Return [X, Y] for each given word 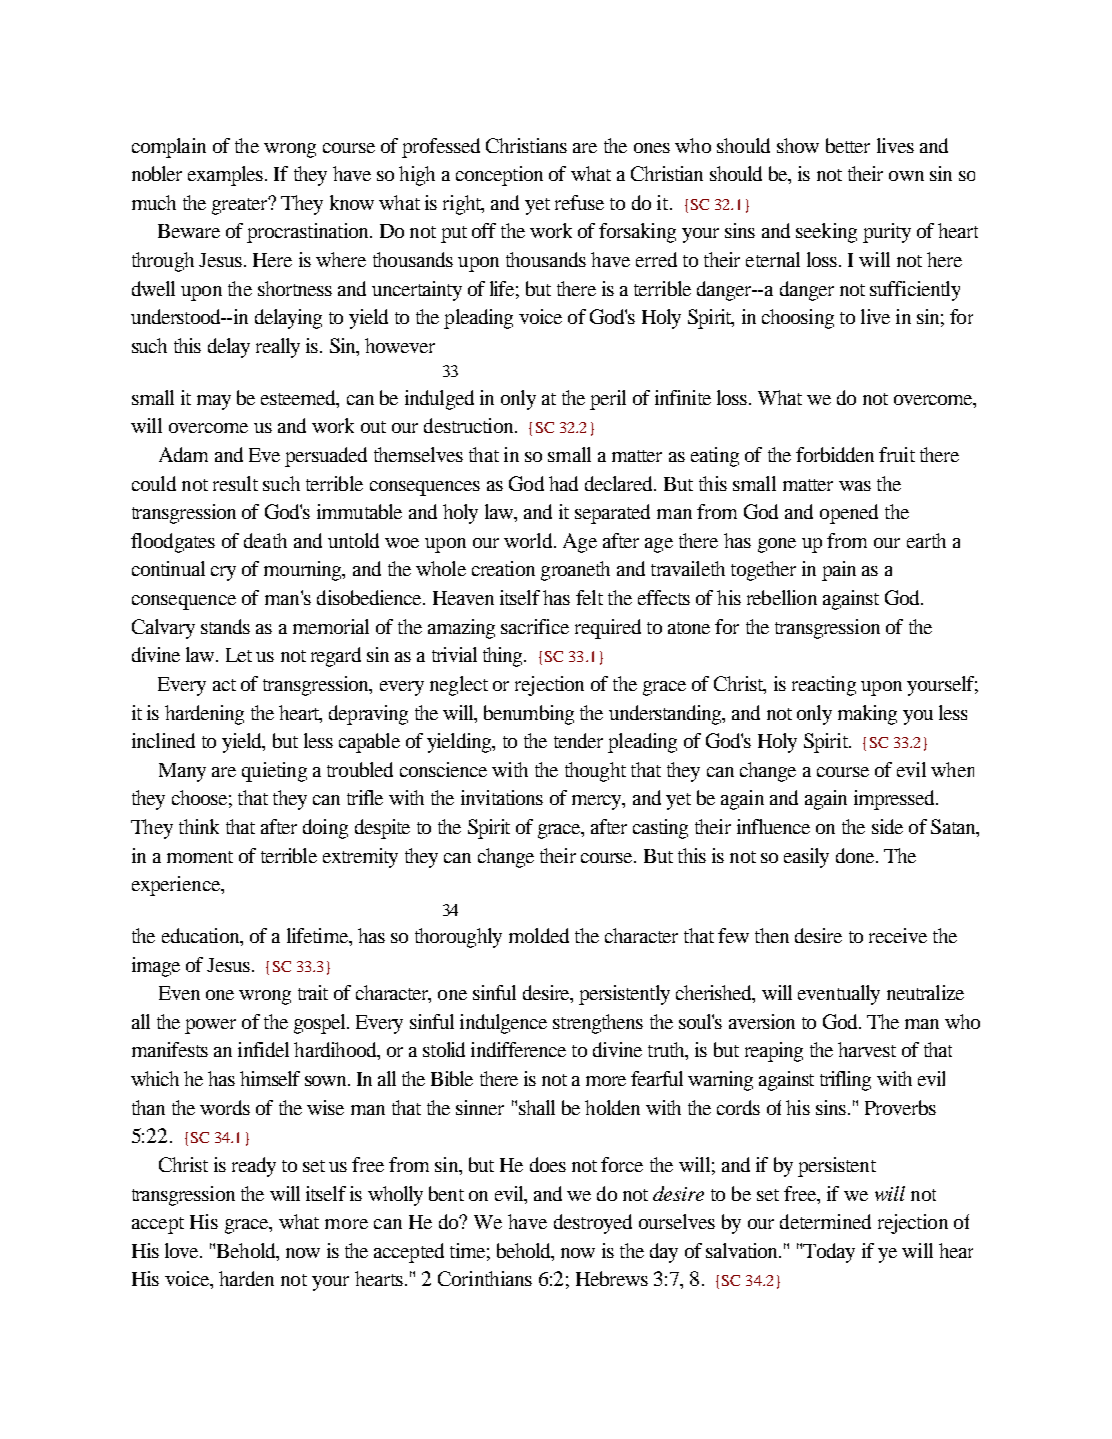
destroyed [593, 1224]
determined [825, 1221]
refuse [579, 202]
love [183, 1250]
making [867, 715]
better [848, 145]
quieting [274, 772]
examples [227, 176]
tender [578, 740]
